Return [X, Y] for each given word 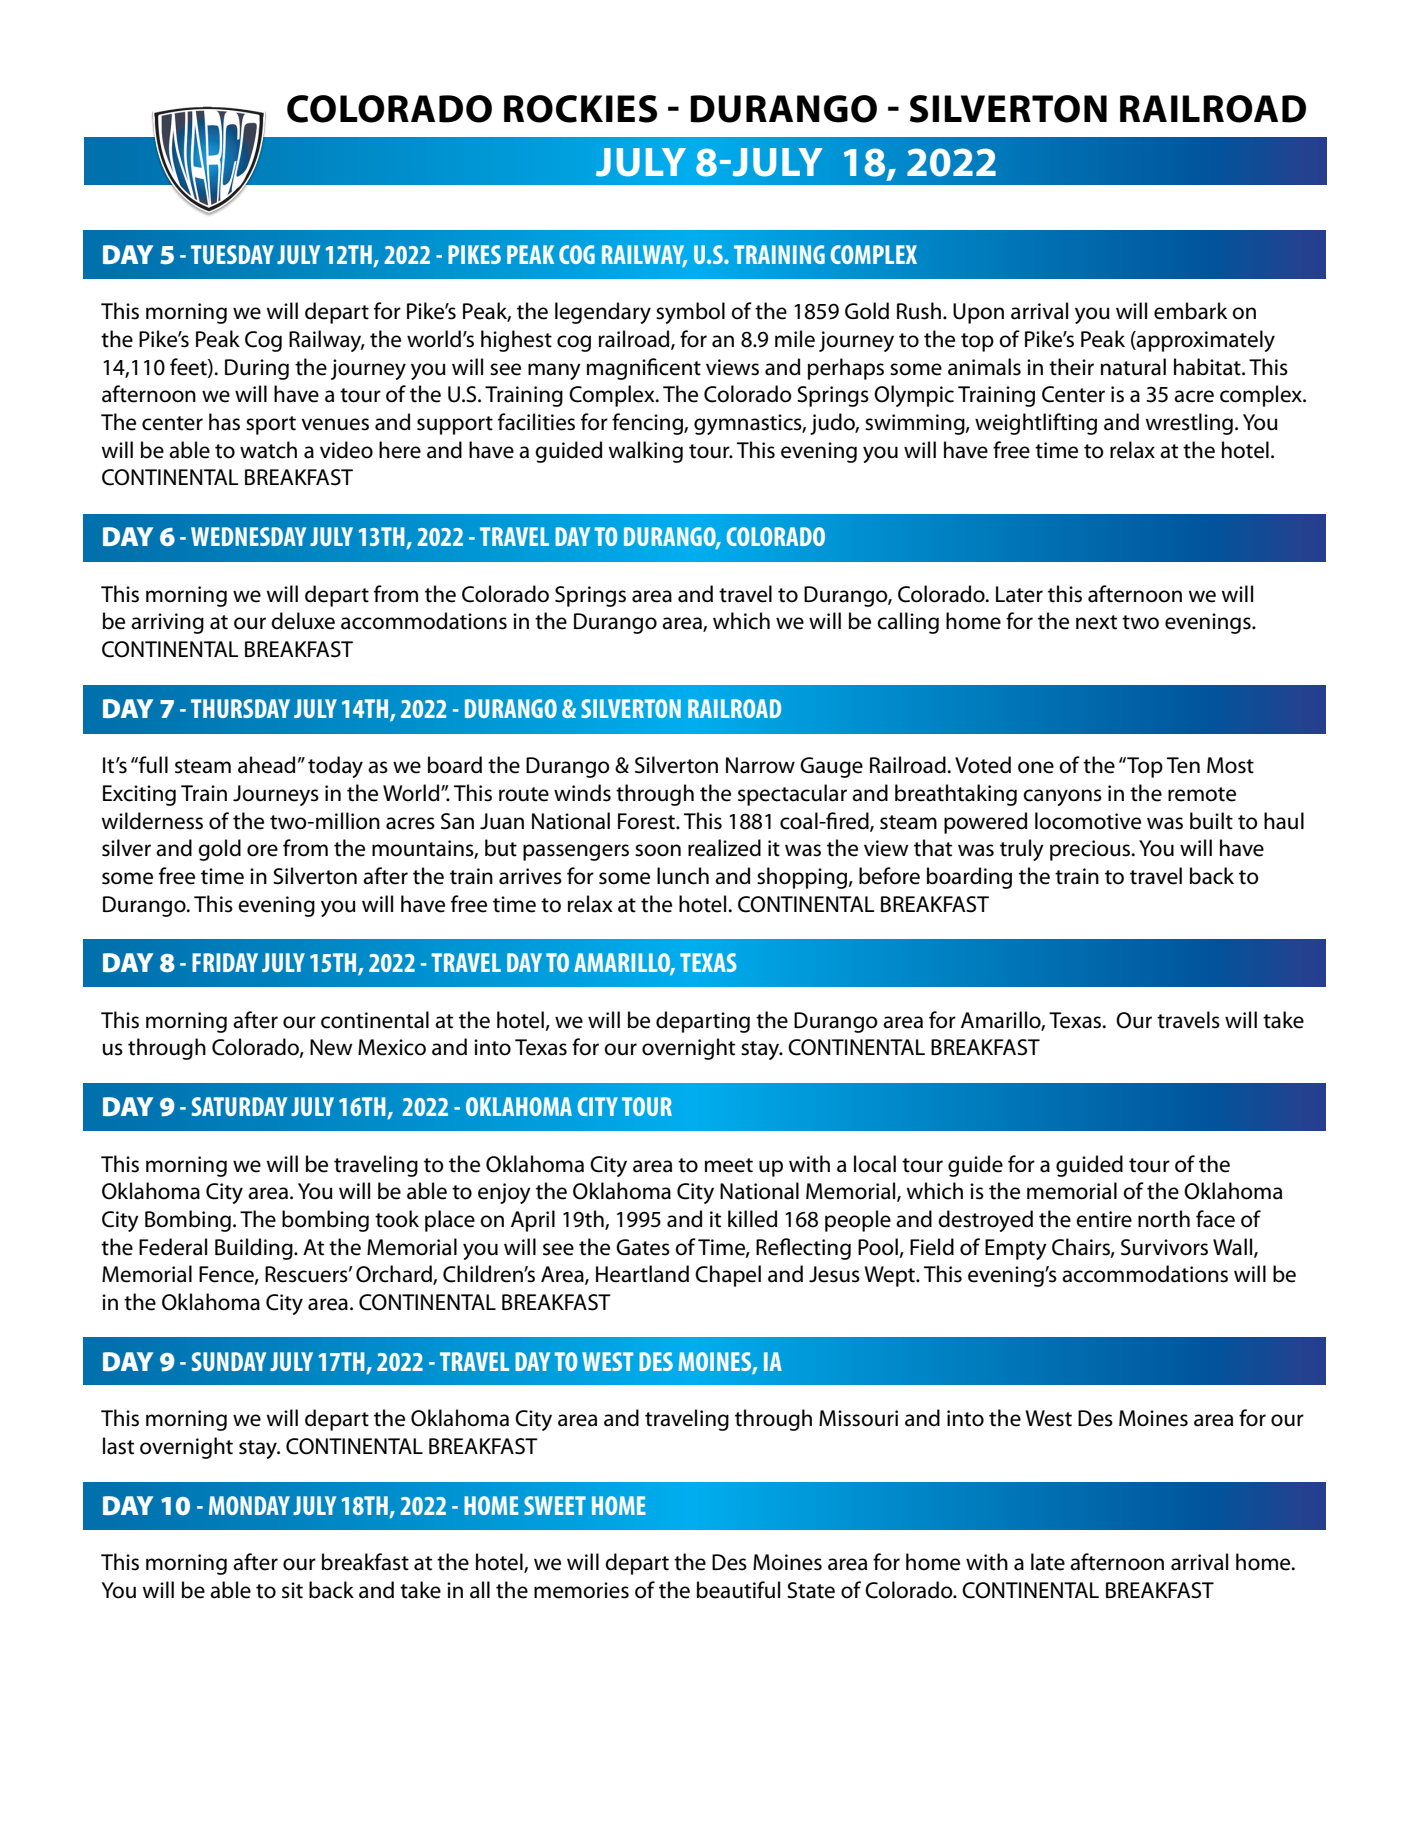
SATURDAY [239, 1106]
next [1096, 622]
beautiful [738, 1590]
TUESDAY [232, 254]
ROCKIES [580, 109]
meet [729, 1165]
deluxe [303, 621]
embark [1190, 311]
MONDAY [249, 1505]
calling [908, 623]
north [1164, 1219]
